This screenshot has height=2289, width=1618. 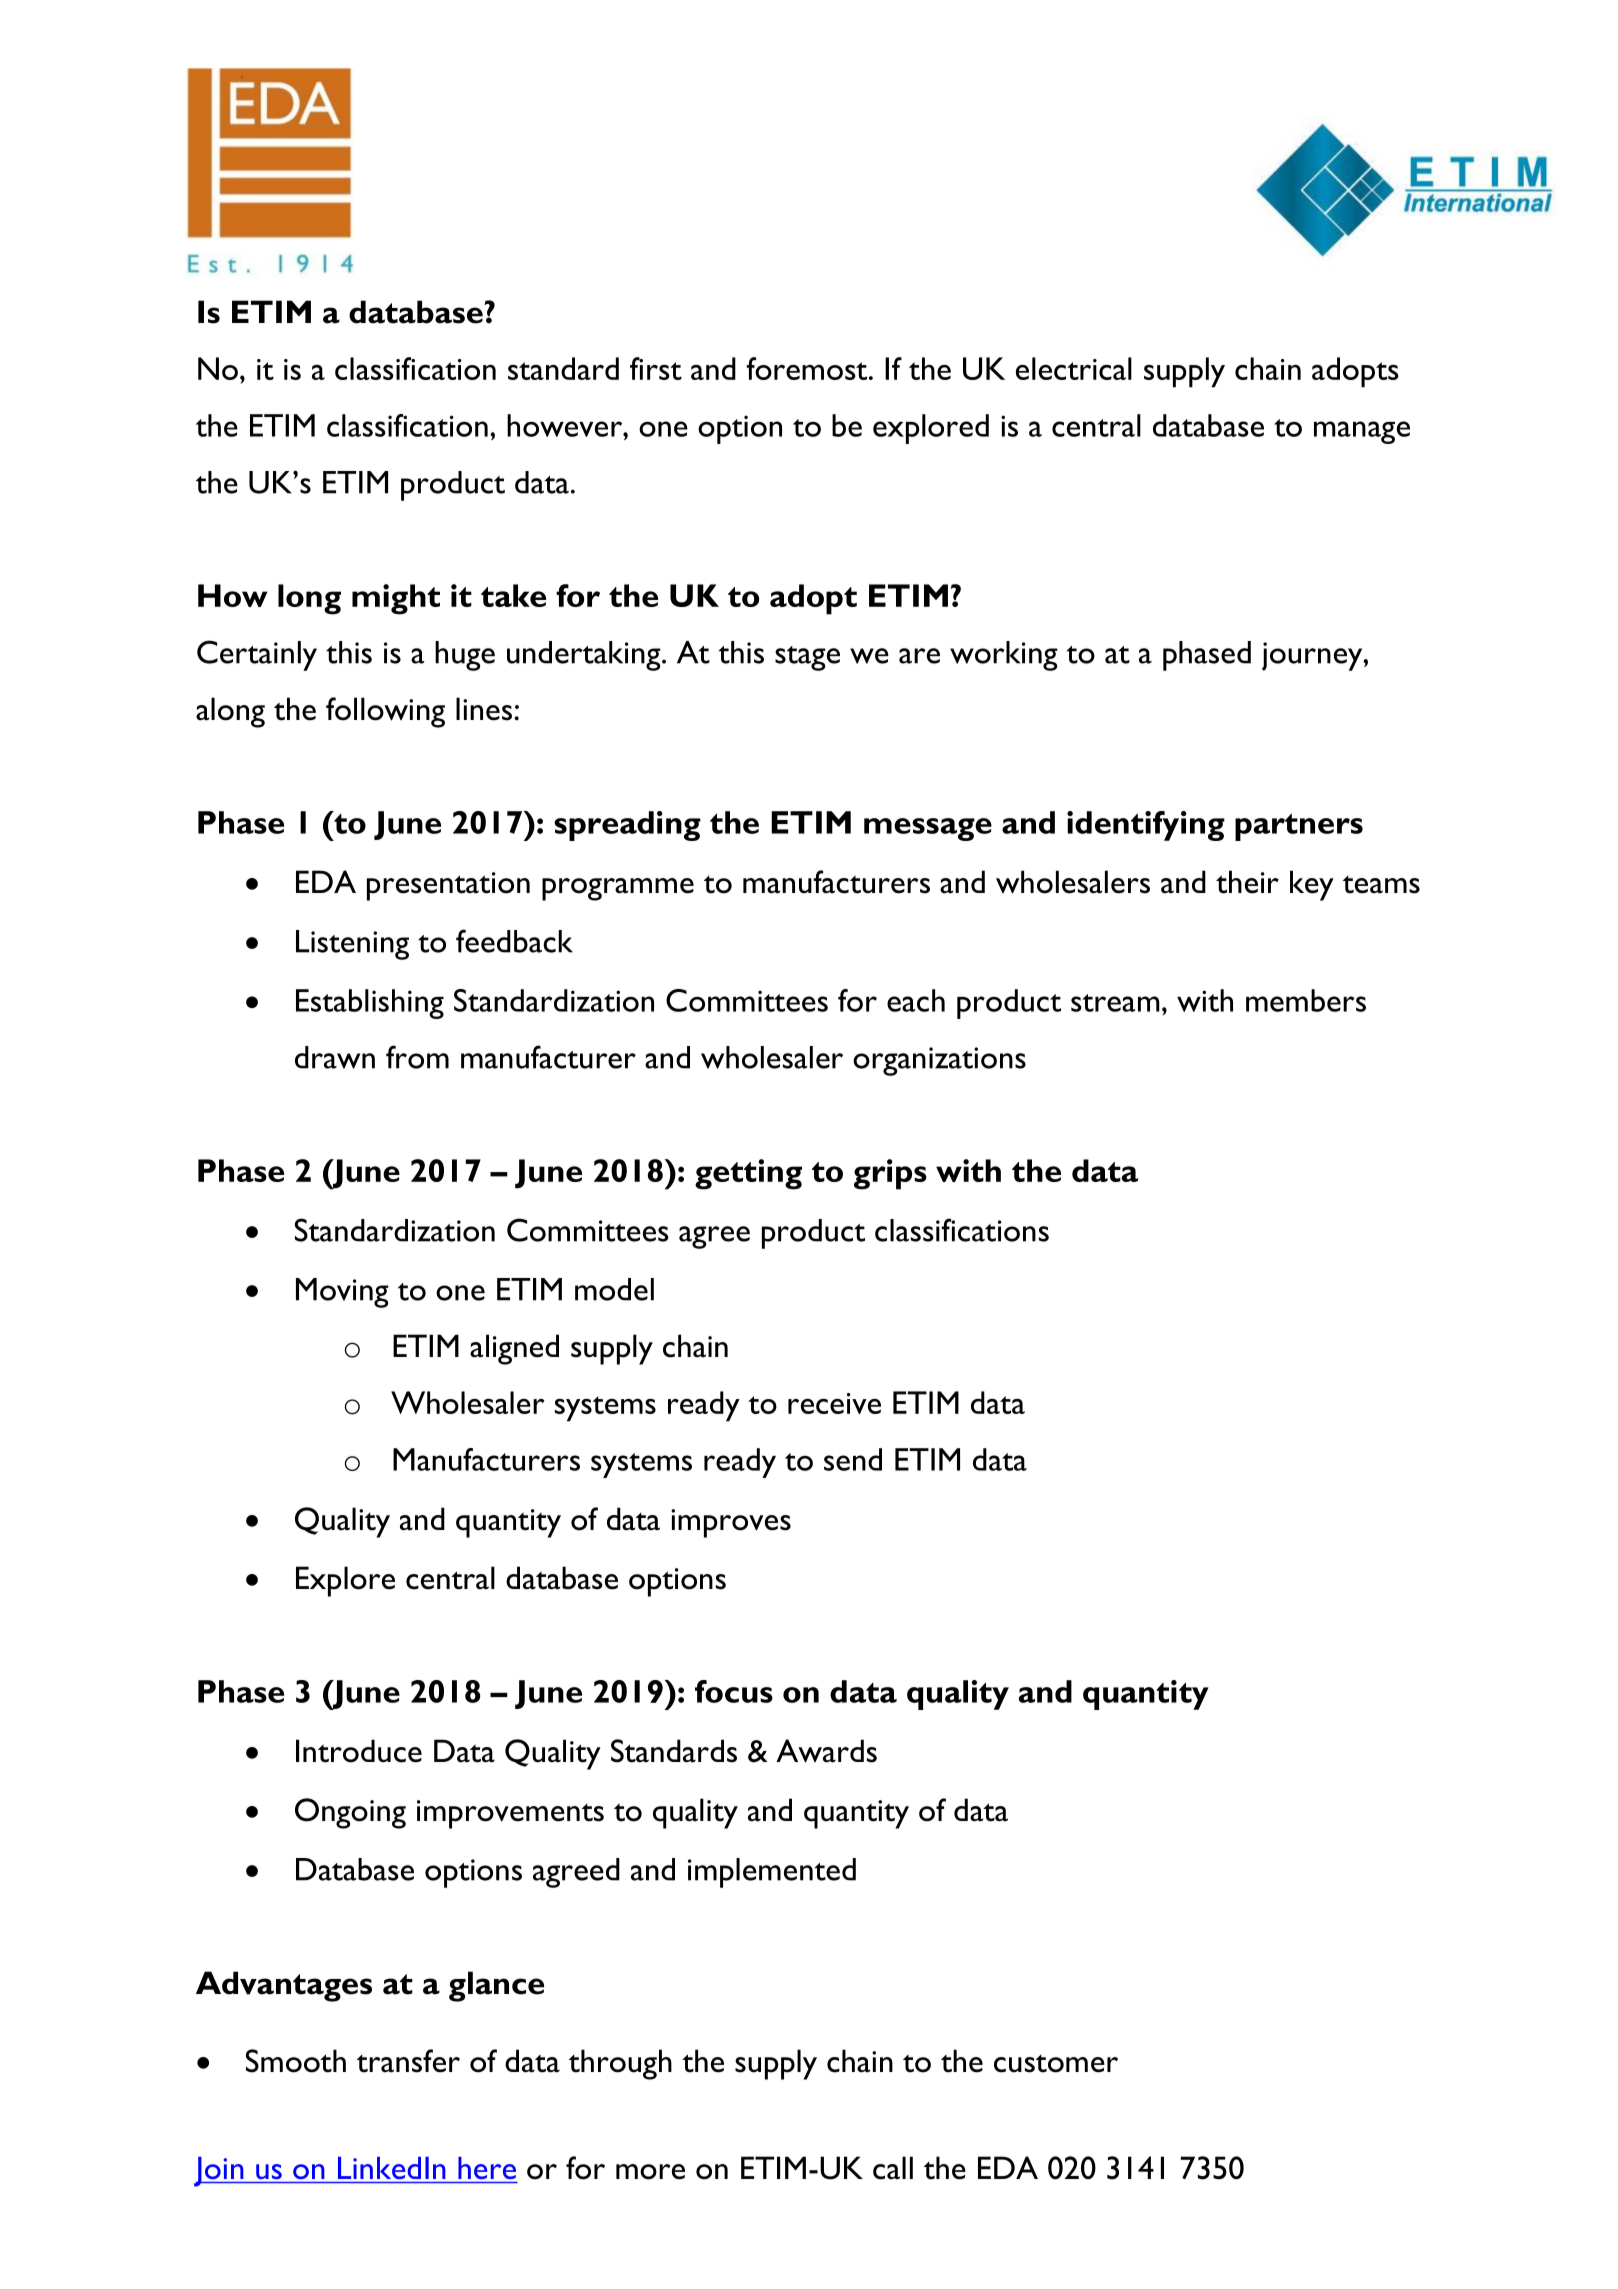 What do you see at coordinates (1247, 882) in the screenshot?
I see `their` at bounding box center [1247, 882].
